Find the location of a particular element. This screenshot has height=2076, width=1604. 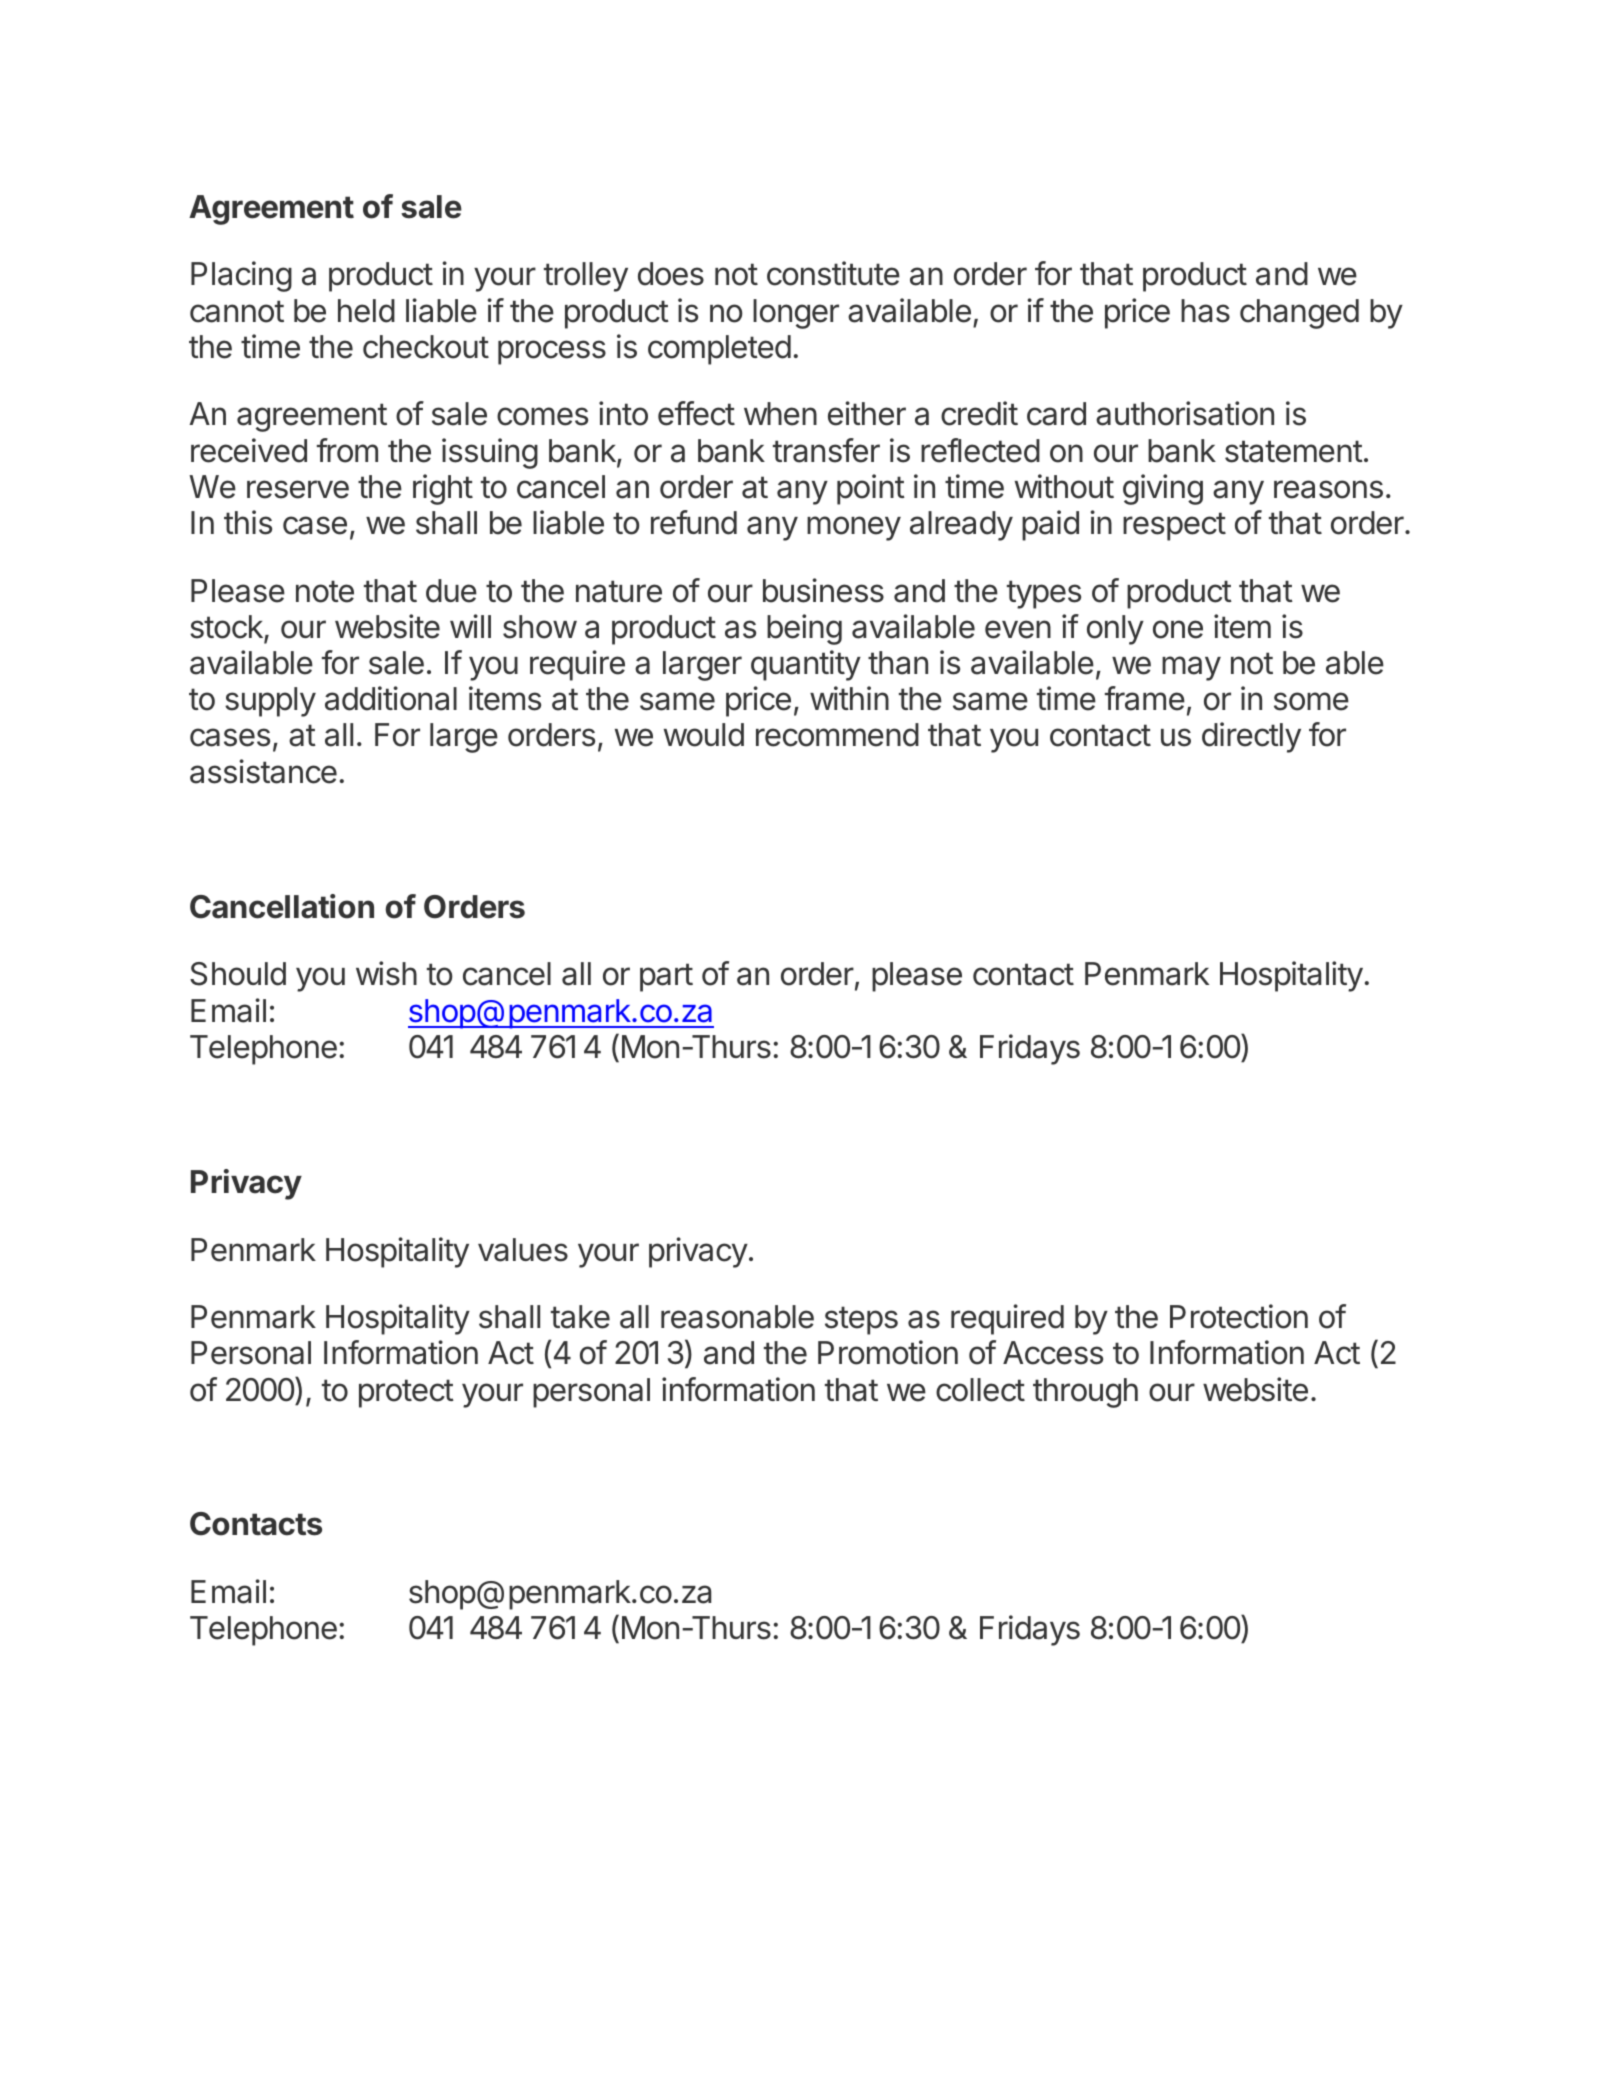

longer is located at coordinates (796, 314).
